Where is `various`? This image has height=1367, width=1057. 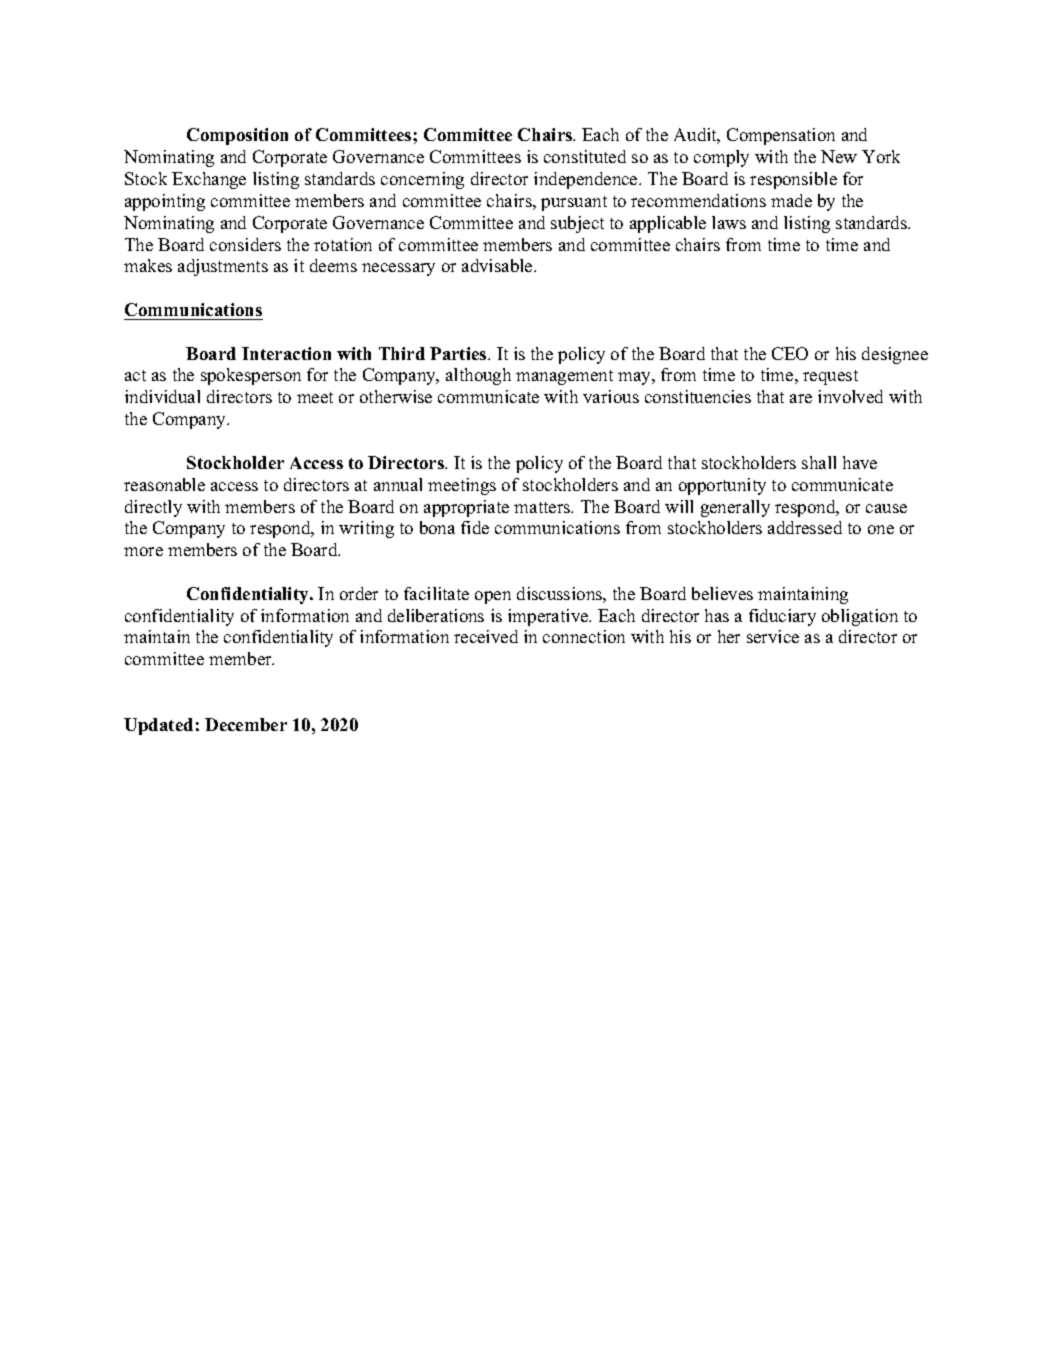
various is located at coordinates (611, 396).
